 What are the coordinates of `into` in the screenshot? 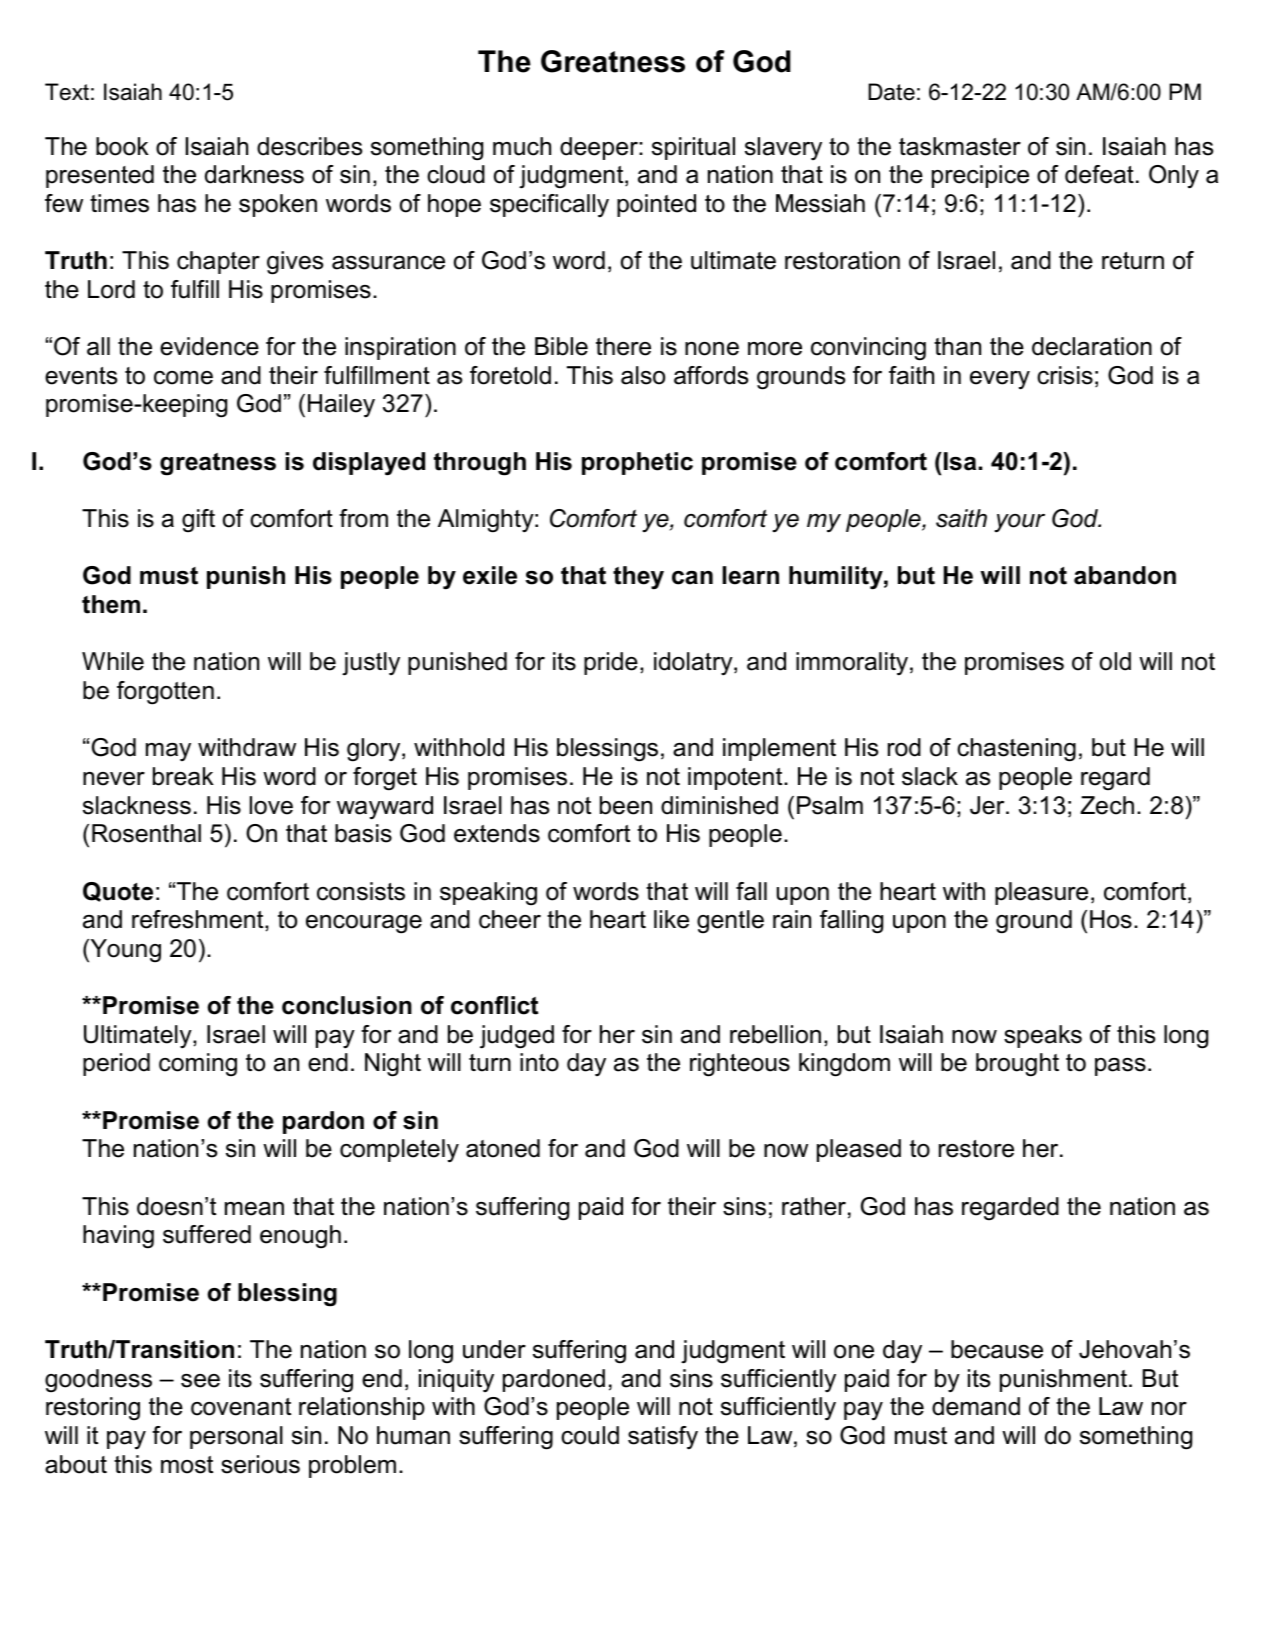 It's located at (539, 1062).
